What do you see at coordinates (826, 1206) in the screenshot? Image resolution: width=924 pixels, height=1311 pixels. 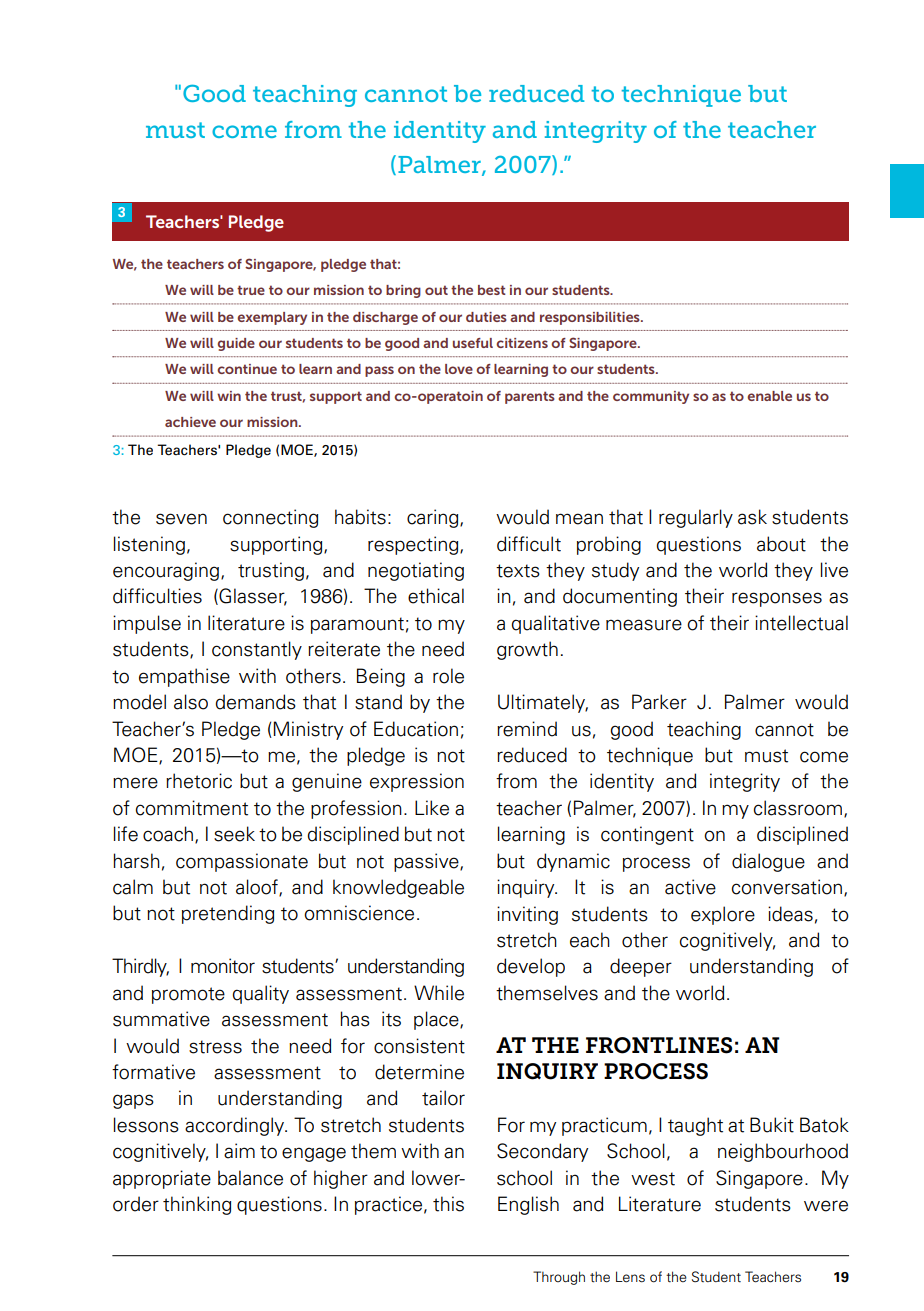 I see `were` at bounding box center [826, 1206].
